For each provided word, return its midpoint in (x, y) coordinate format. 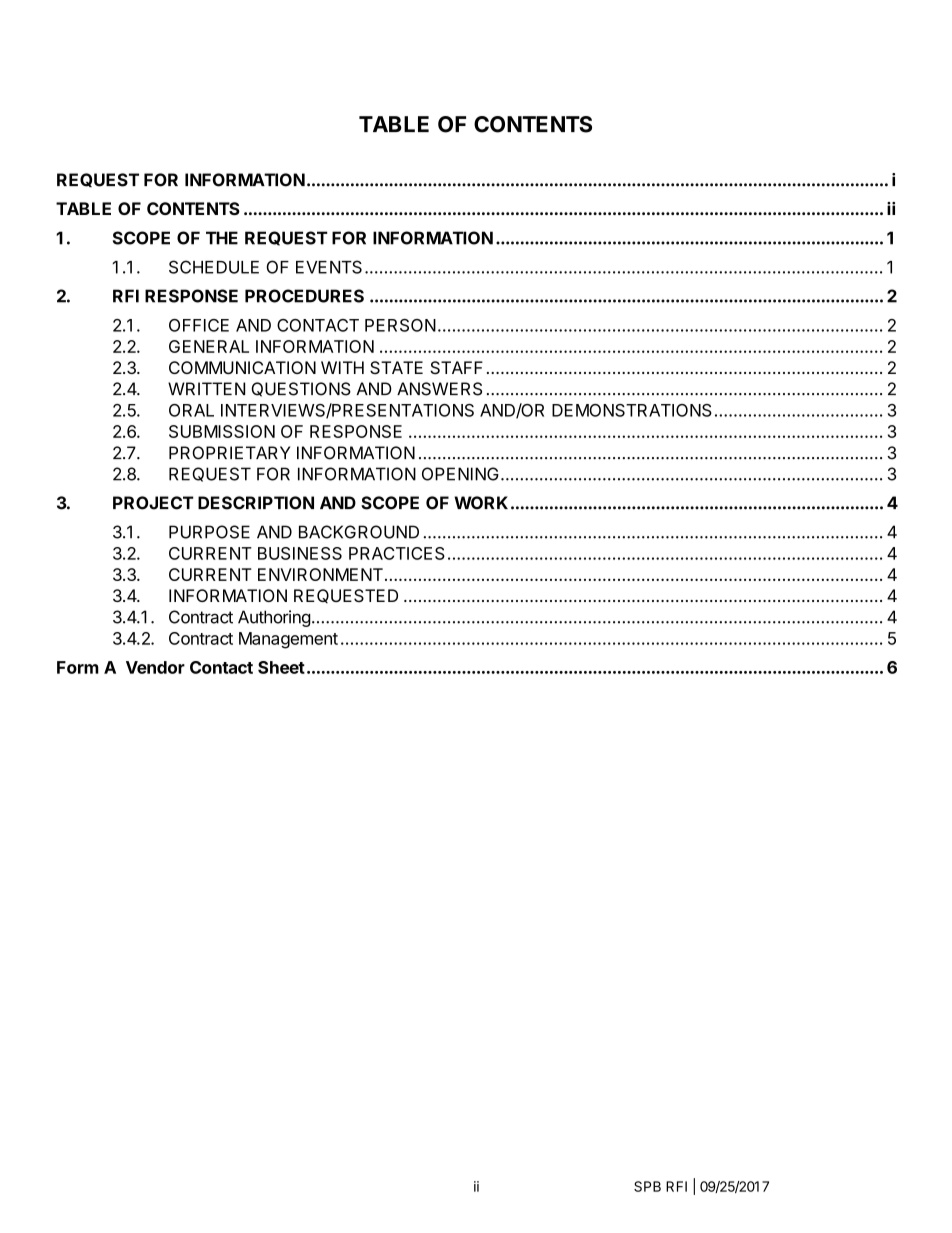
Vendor (155, 667)
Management (288, 640)
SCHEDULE (214, 267)
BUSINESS (300, 553)
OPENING (460, 474)
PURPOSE (209, 532)
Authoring (274, 618)
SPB (647, 1186)
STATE (396, 367)
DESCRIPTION (256, 503)
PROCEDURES (304, 296)
